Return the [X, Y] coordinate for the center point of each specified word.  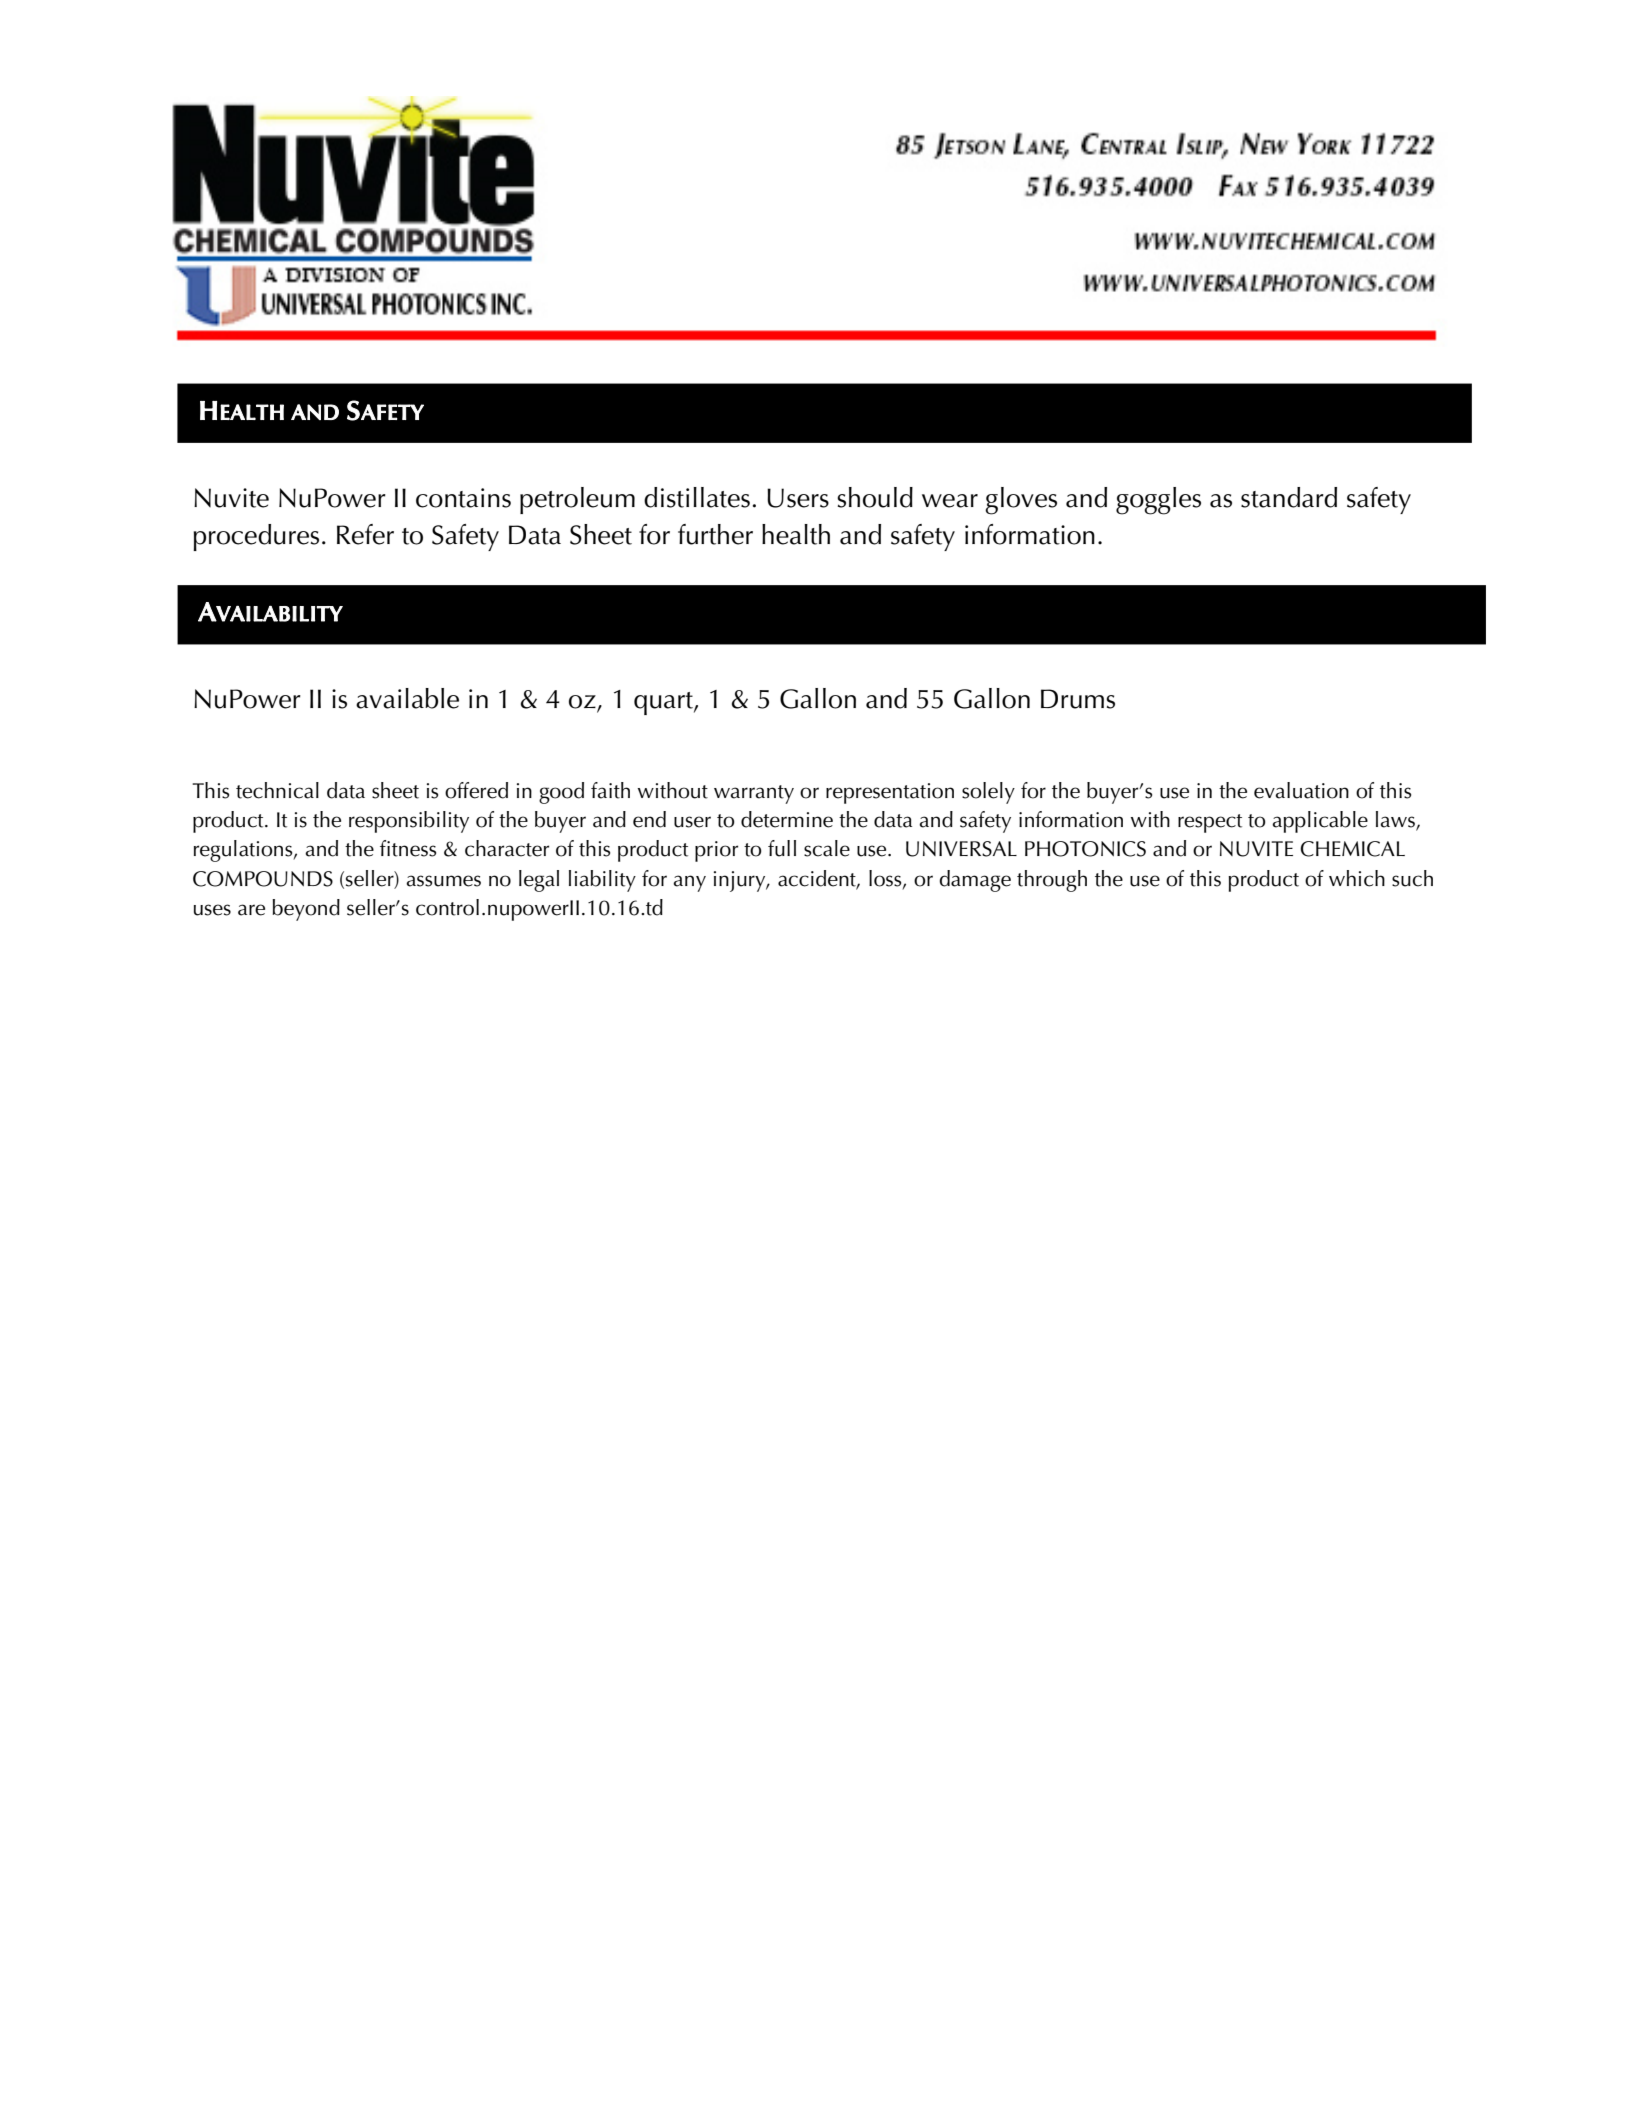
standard [1289, 497]
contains [463, 498]
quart [664, 703]
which [1357, 878]
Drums [1078, 699]
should [875, 497]
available [407, 698]
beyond [306, 910]
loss [886, 879]
